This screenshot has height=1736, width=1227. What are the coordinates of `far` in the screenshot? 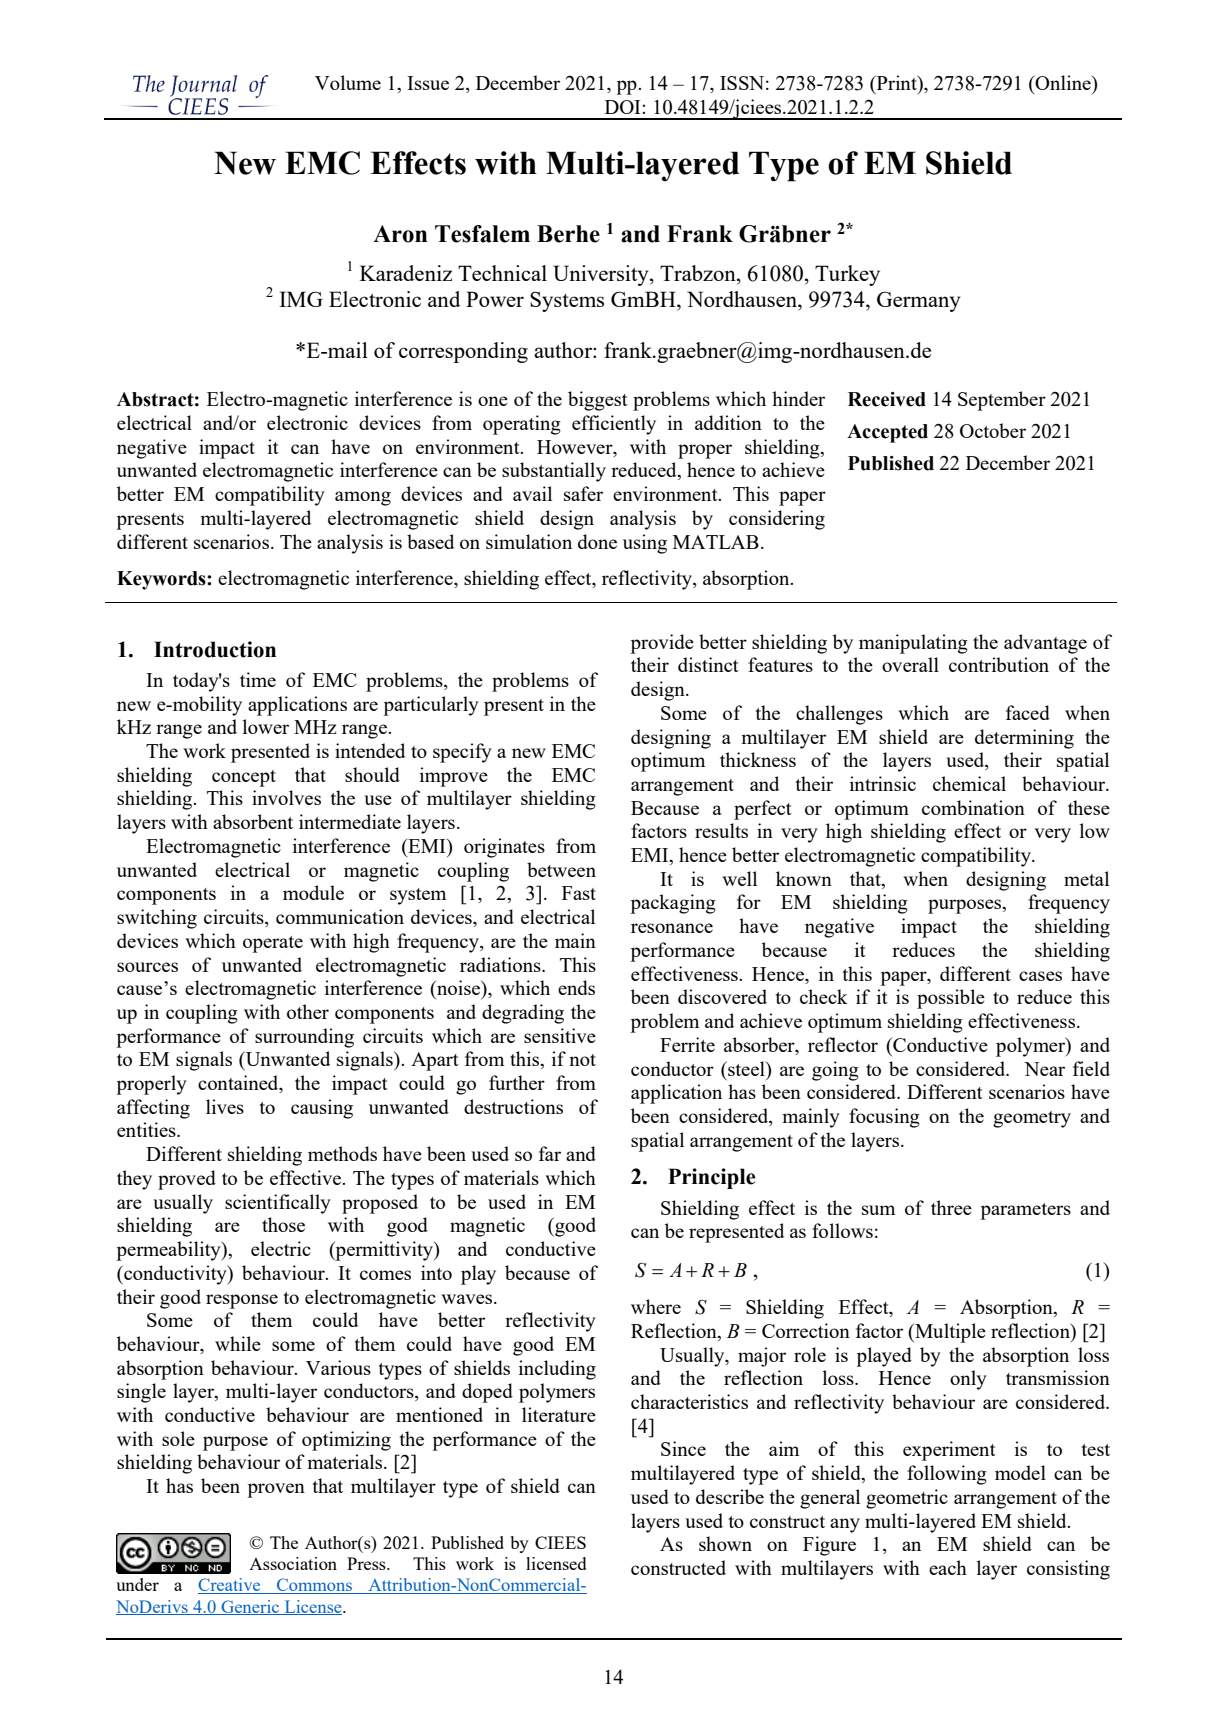 It's located at (550, 1153).
